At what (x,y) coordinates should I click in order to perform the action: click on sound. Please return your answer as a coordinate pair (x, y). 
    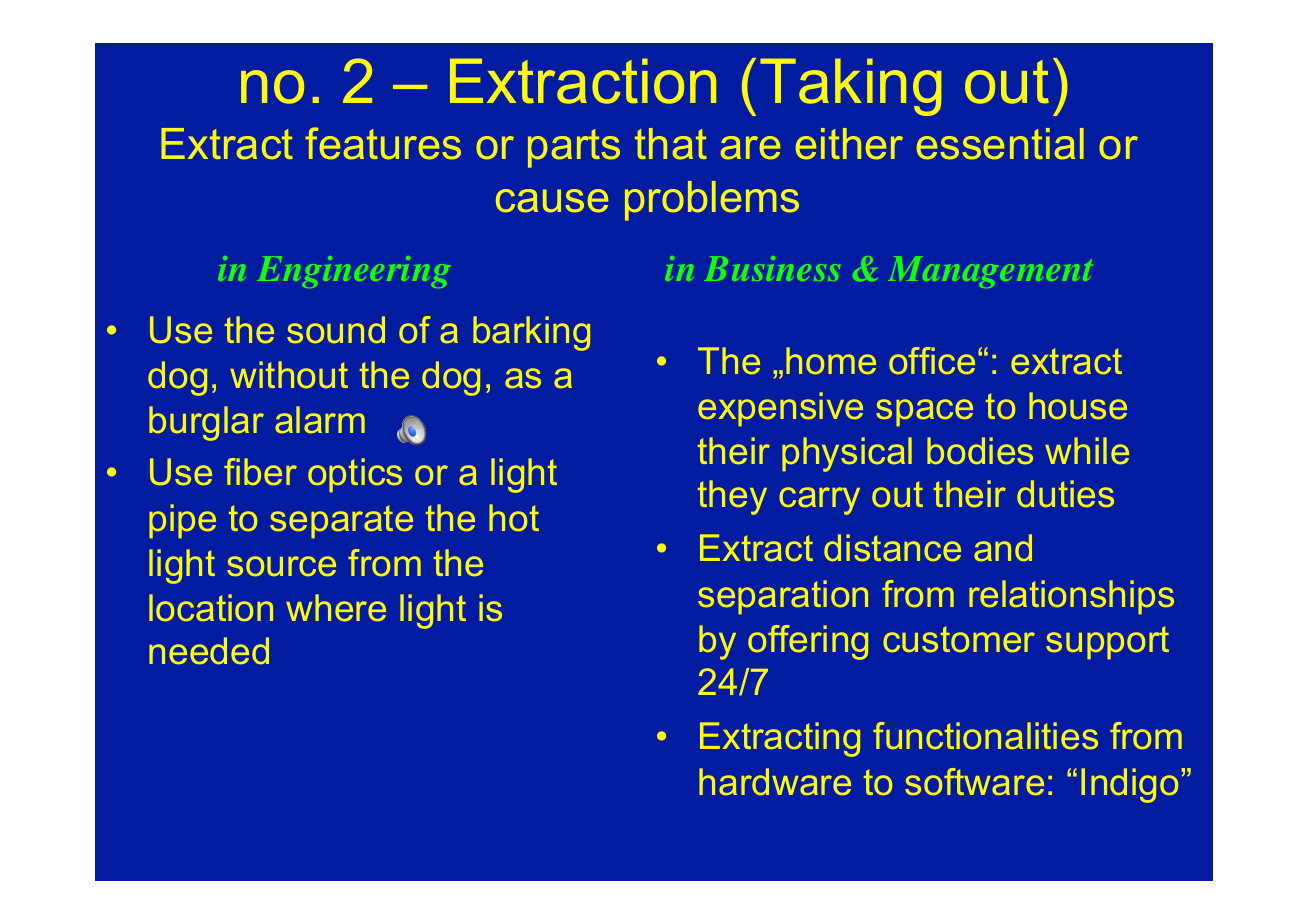
    Looking at the image, I should click on (336, 329).
